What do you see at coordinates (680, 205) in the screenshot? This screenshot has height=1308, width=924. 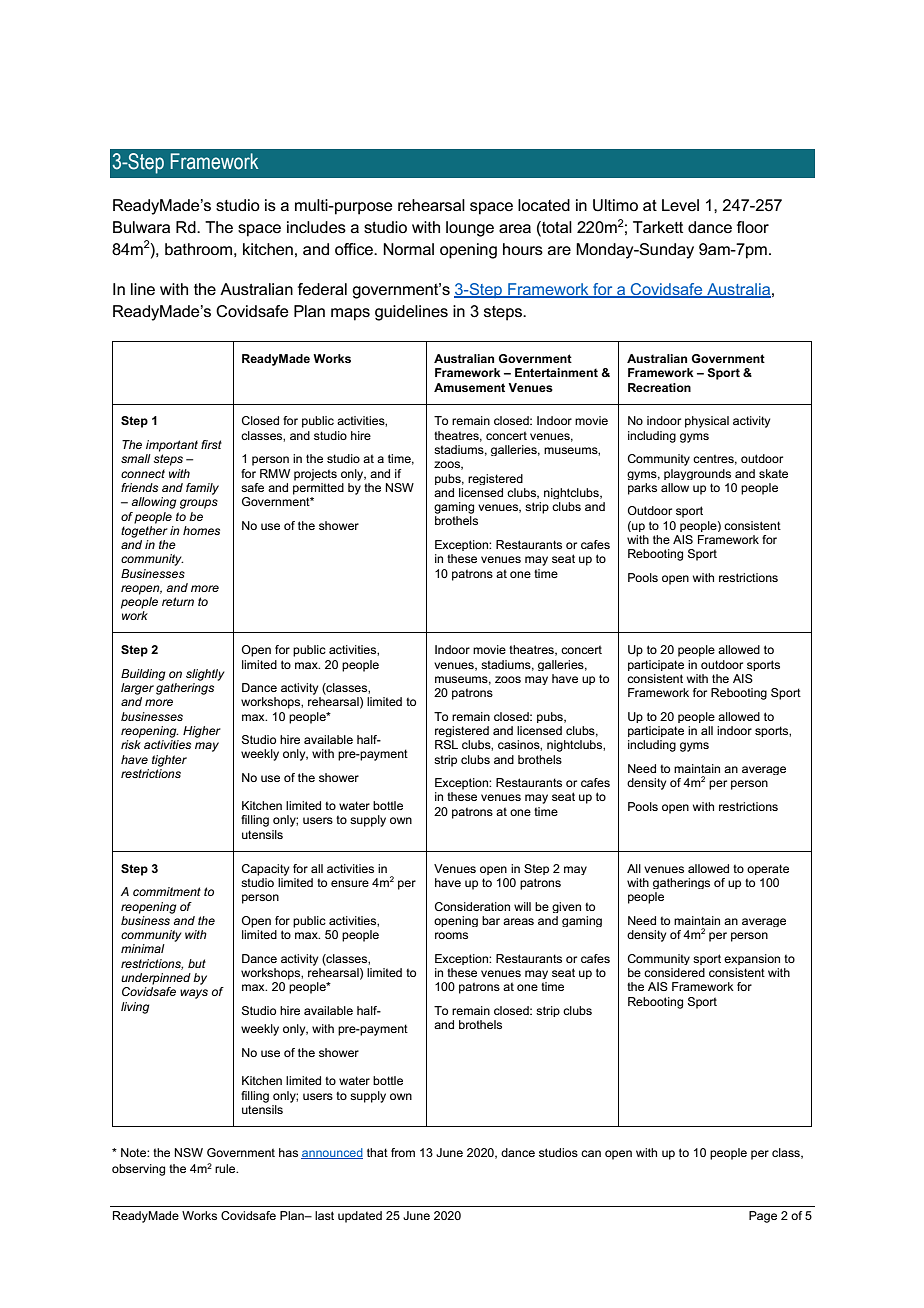 I see `Level` at bounding box center [680, 205].
